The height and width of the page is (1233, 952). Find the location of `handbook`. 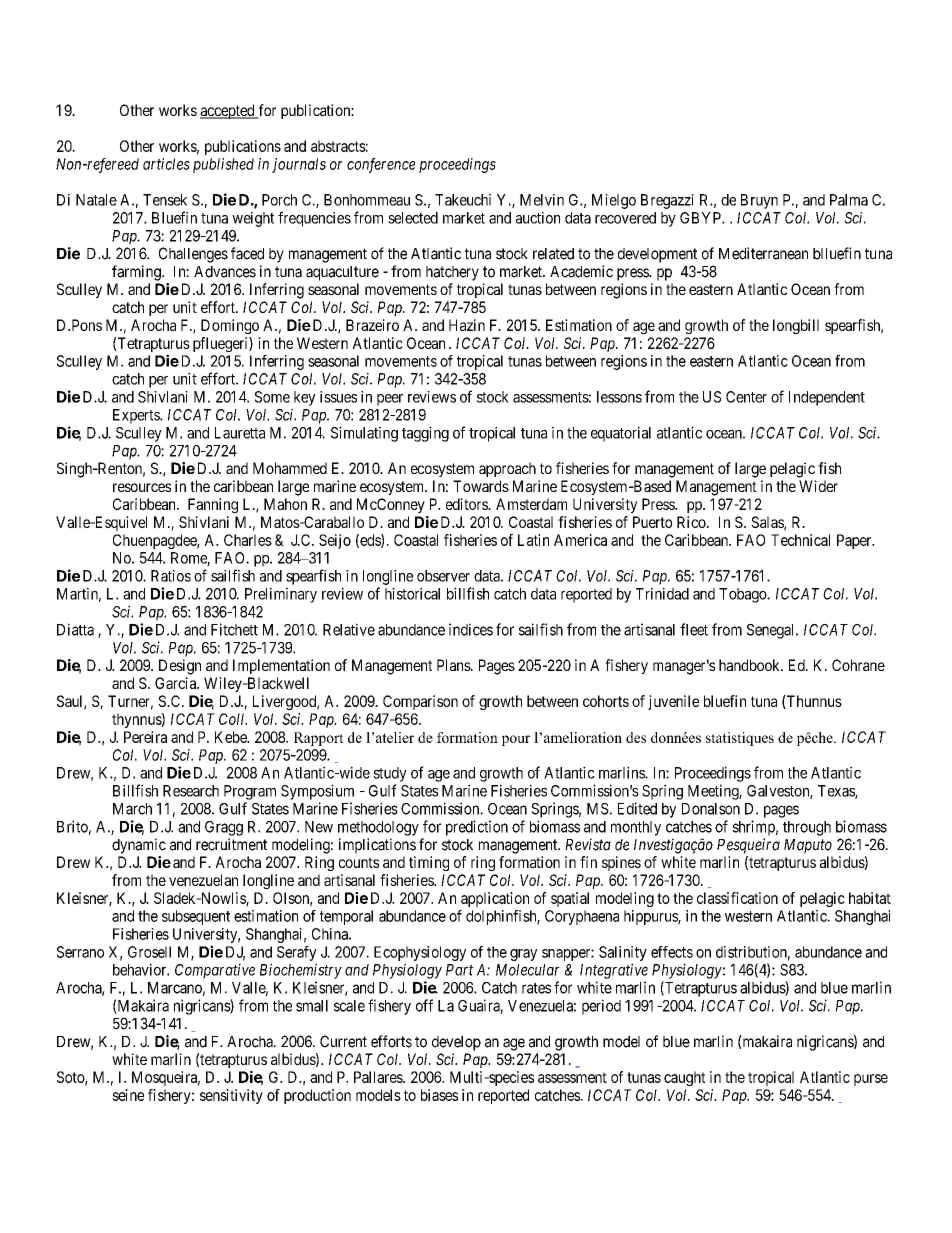

handbook is located at coordinates (750, 665).
